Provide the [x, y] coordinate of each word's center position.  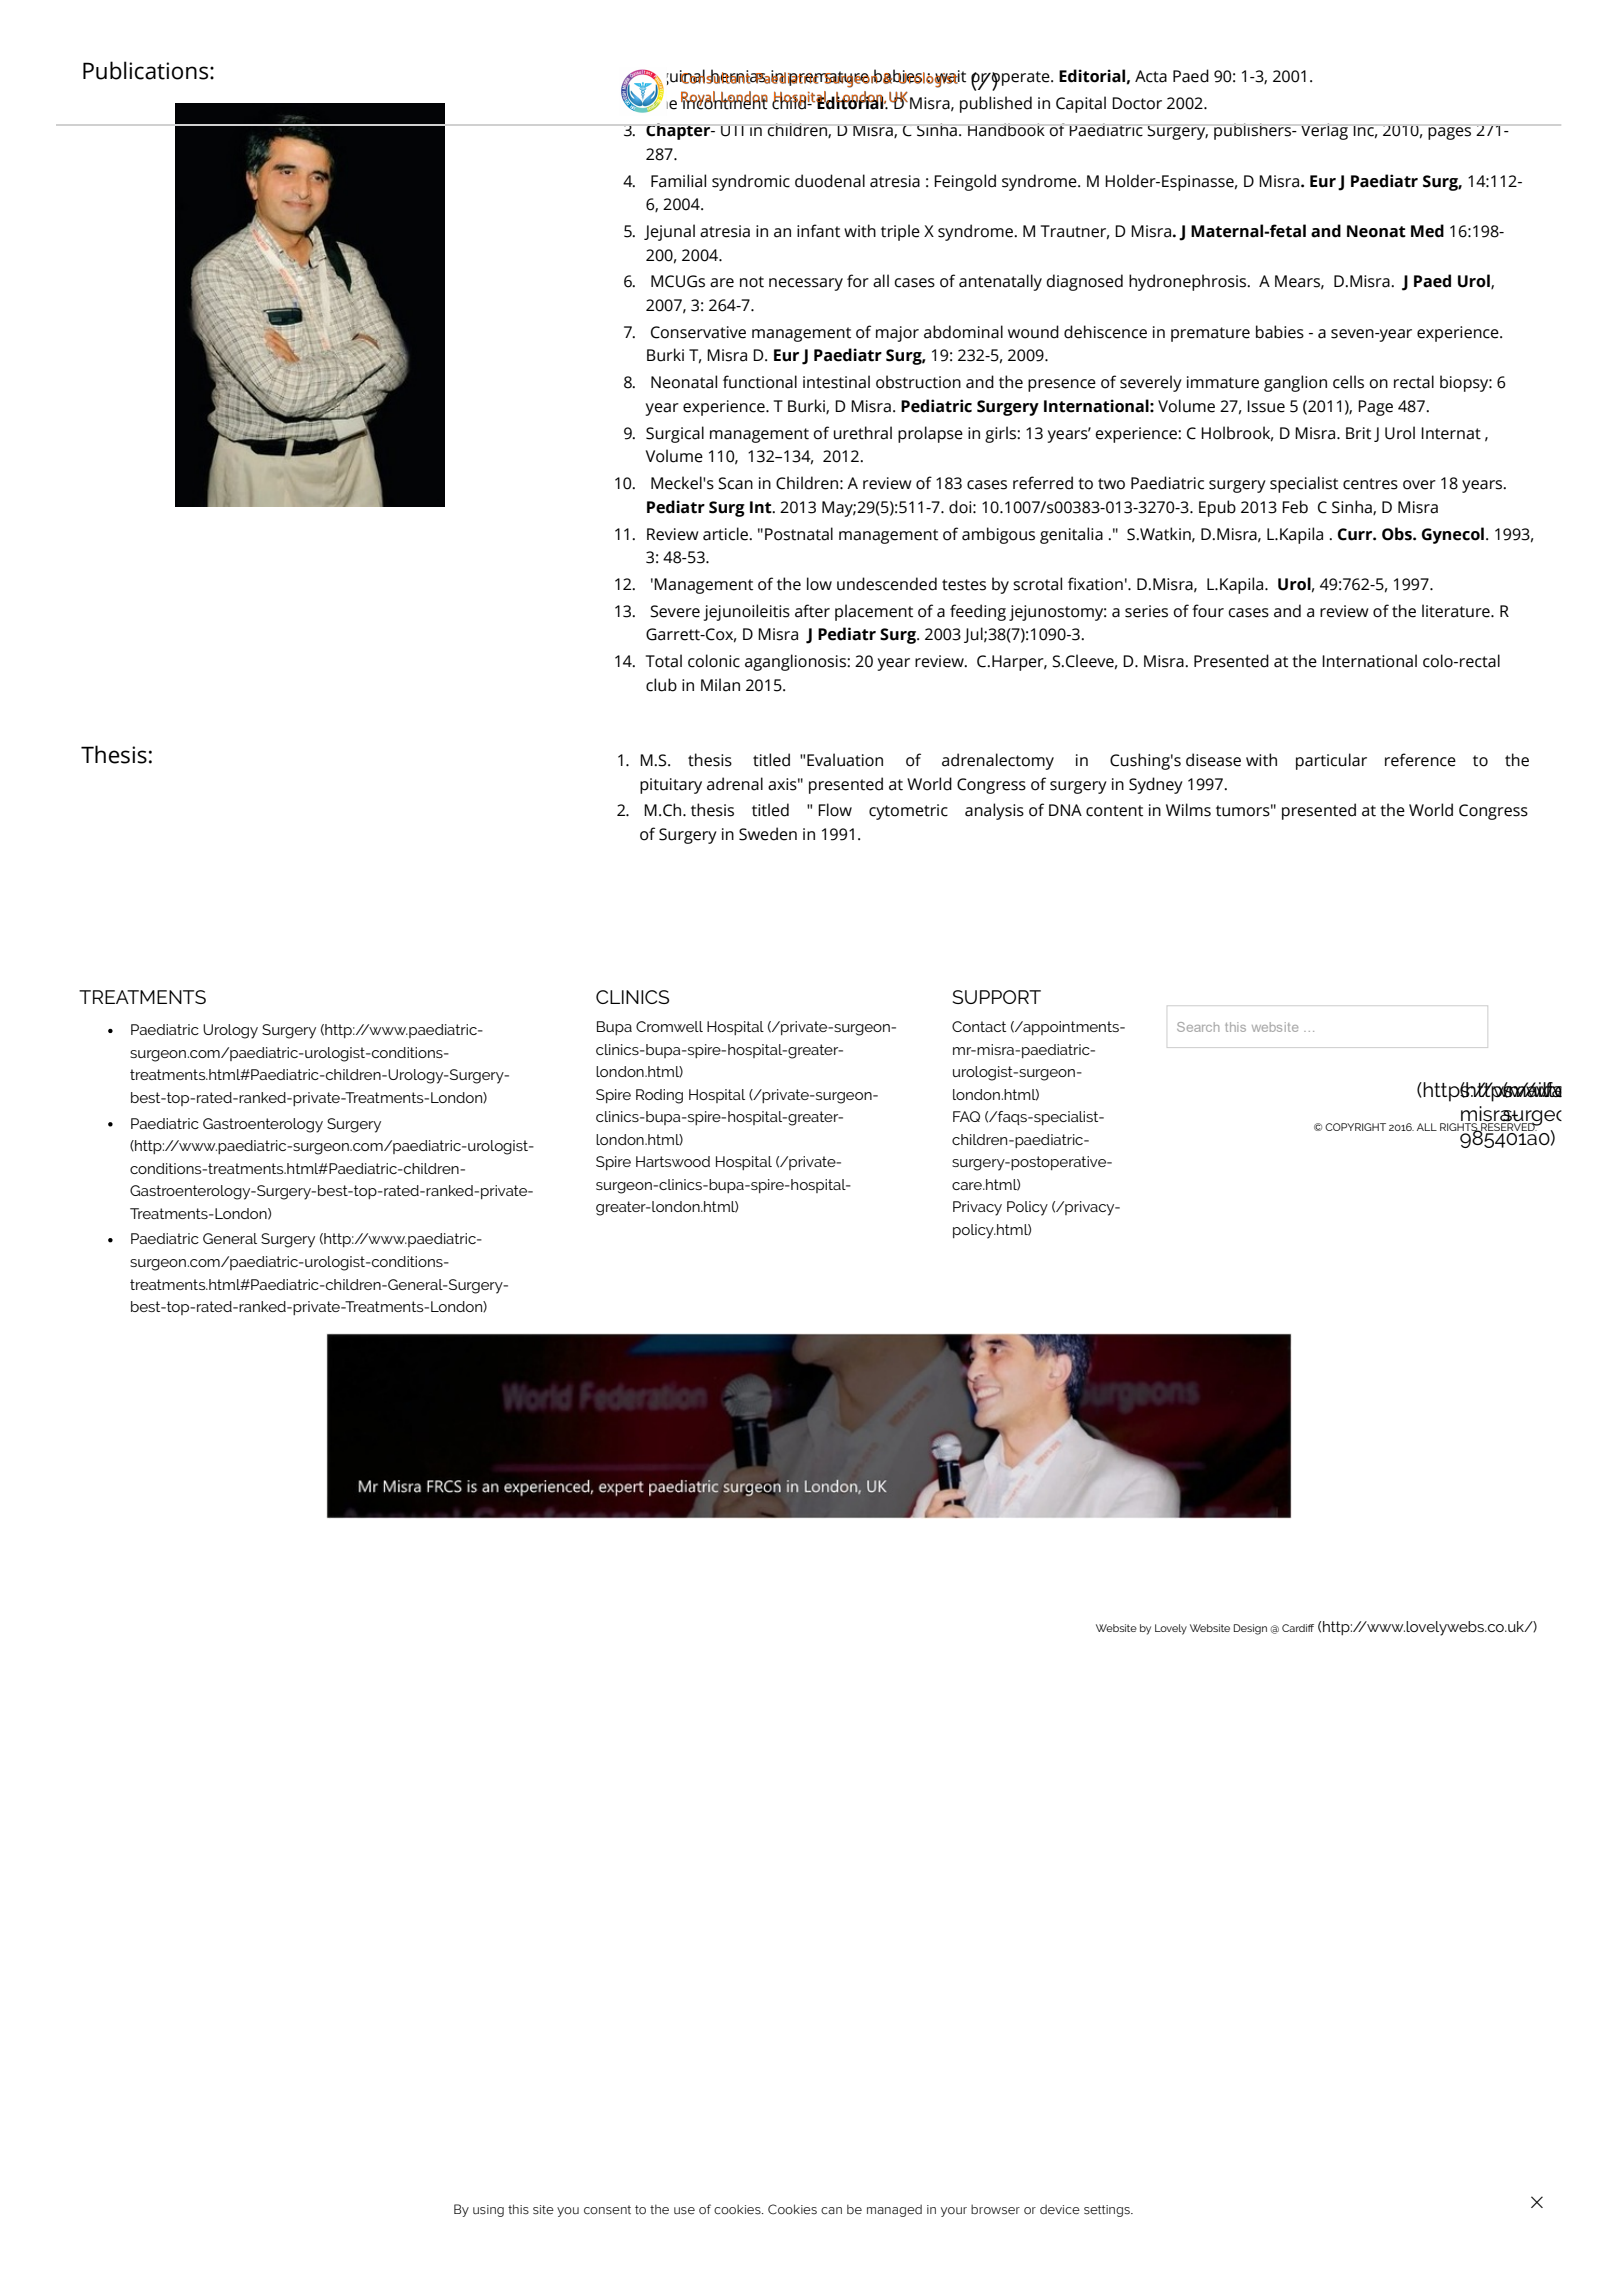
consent [607, 2210]
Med [1427, 231]
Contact [979, 1026]
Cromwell [669, 1026]
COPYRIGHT [1355, 1127]
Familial [678, 181]
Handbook [1006, 130]
